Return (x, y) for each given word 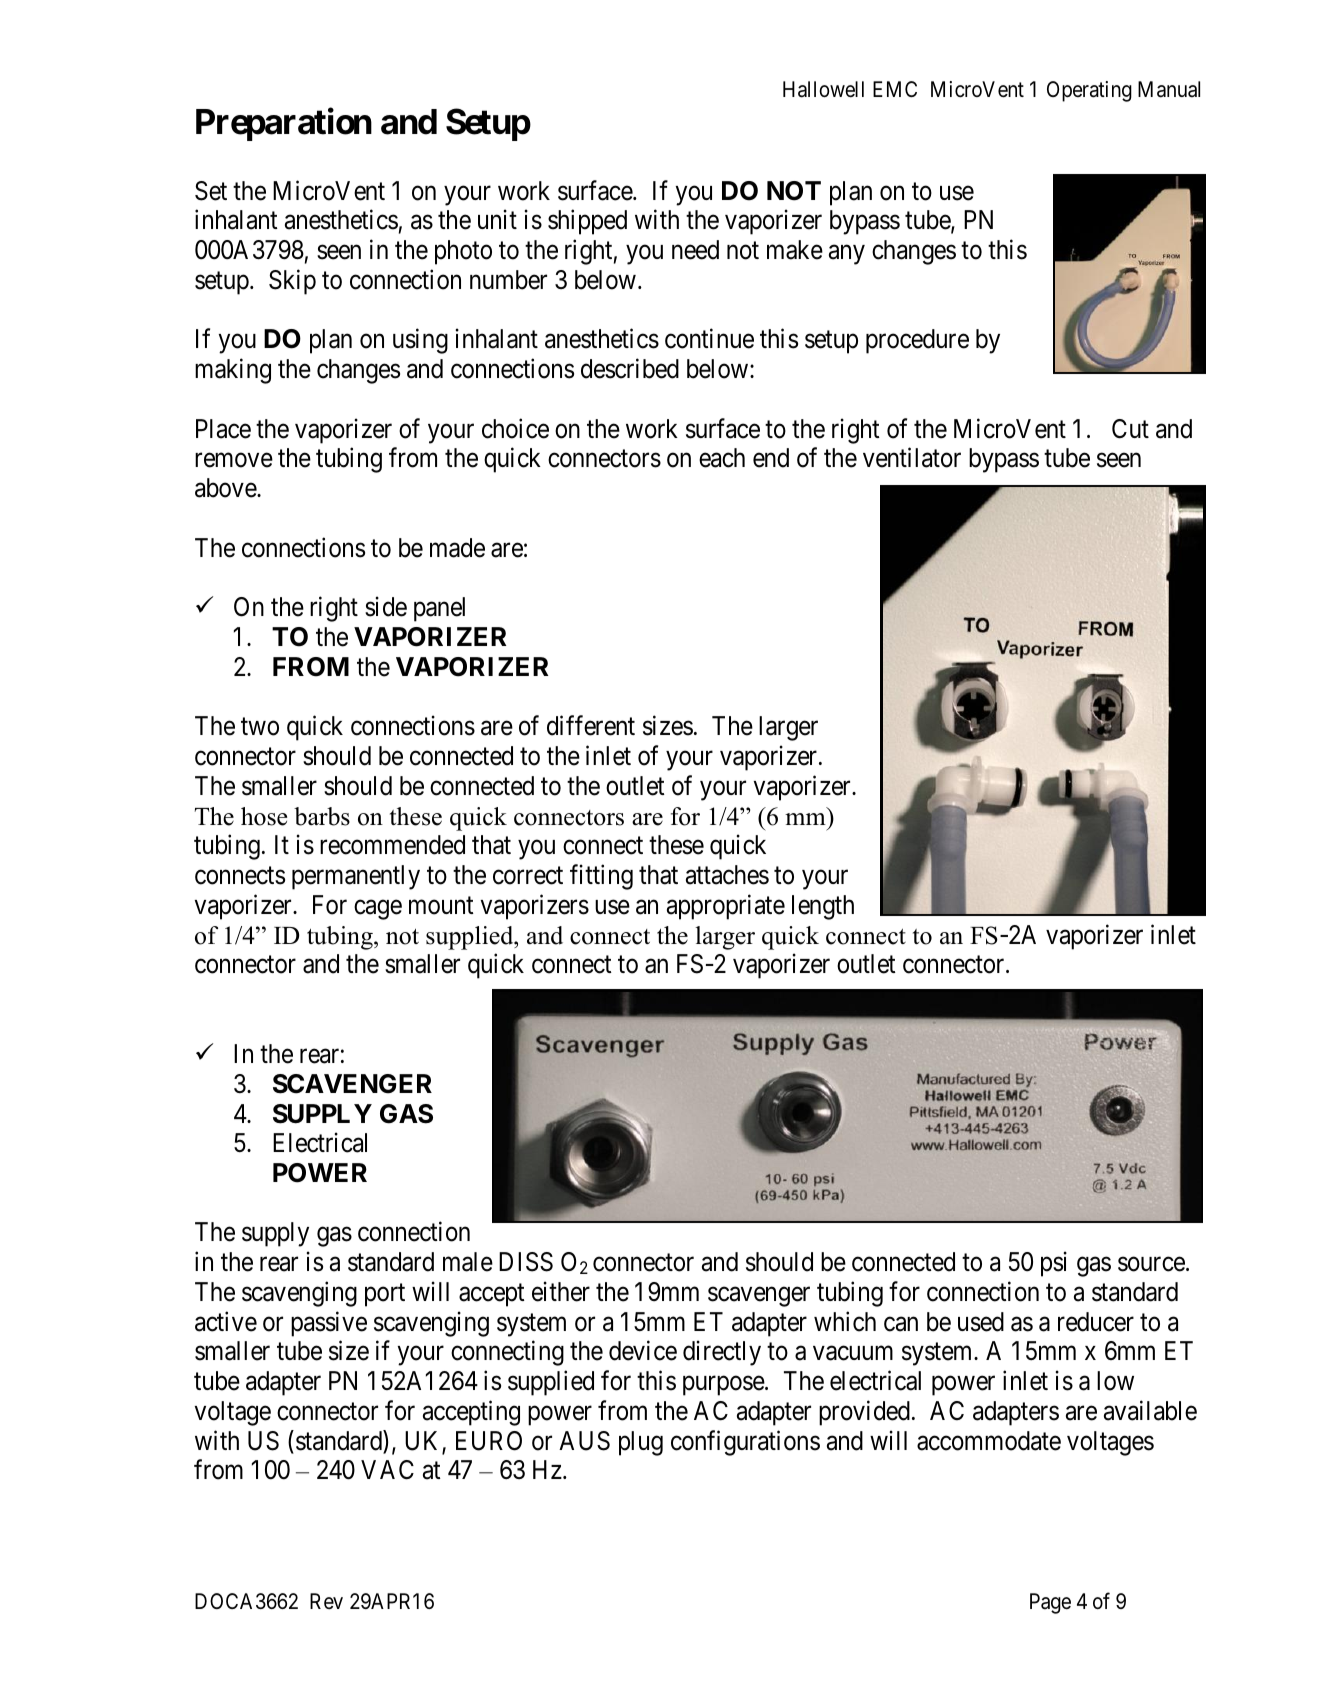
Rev (326, 1601)
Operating (1089, 91)
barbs (322, 816)
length (823, 907)
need (695, 250)
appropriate (726, 907)
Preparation (284, 124)
